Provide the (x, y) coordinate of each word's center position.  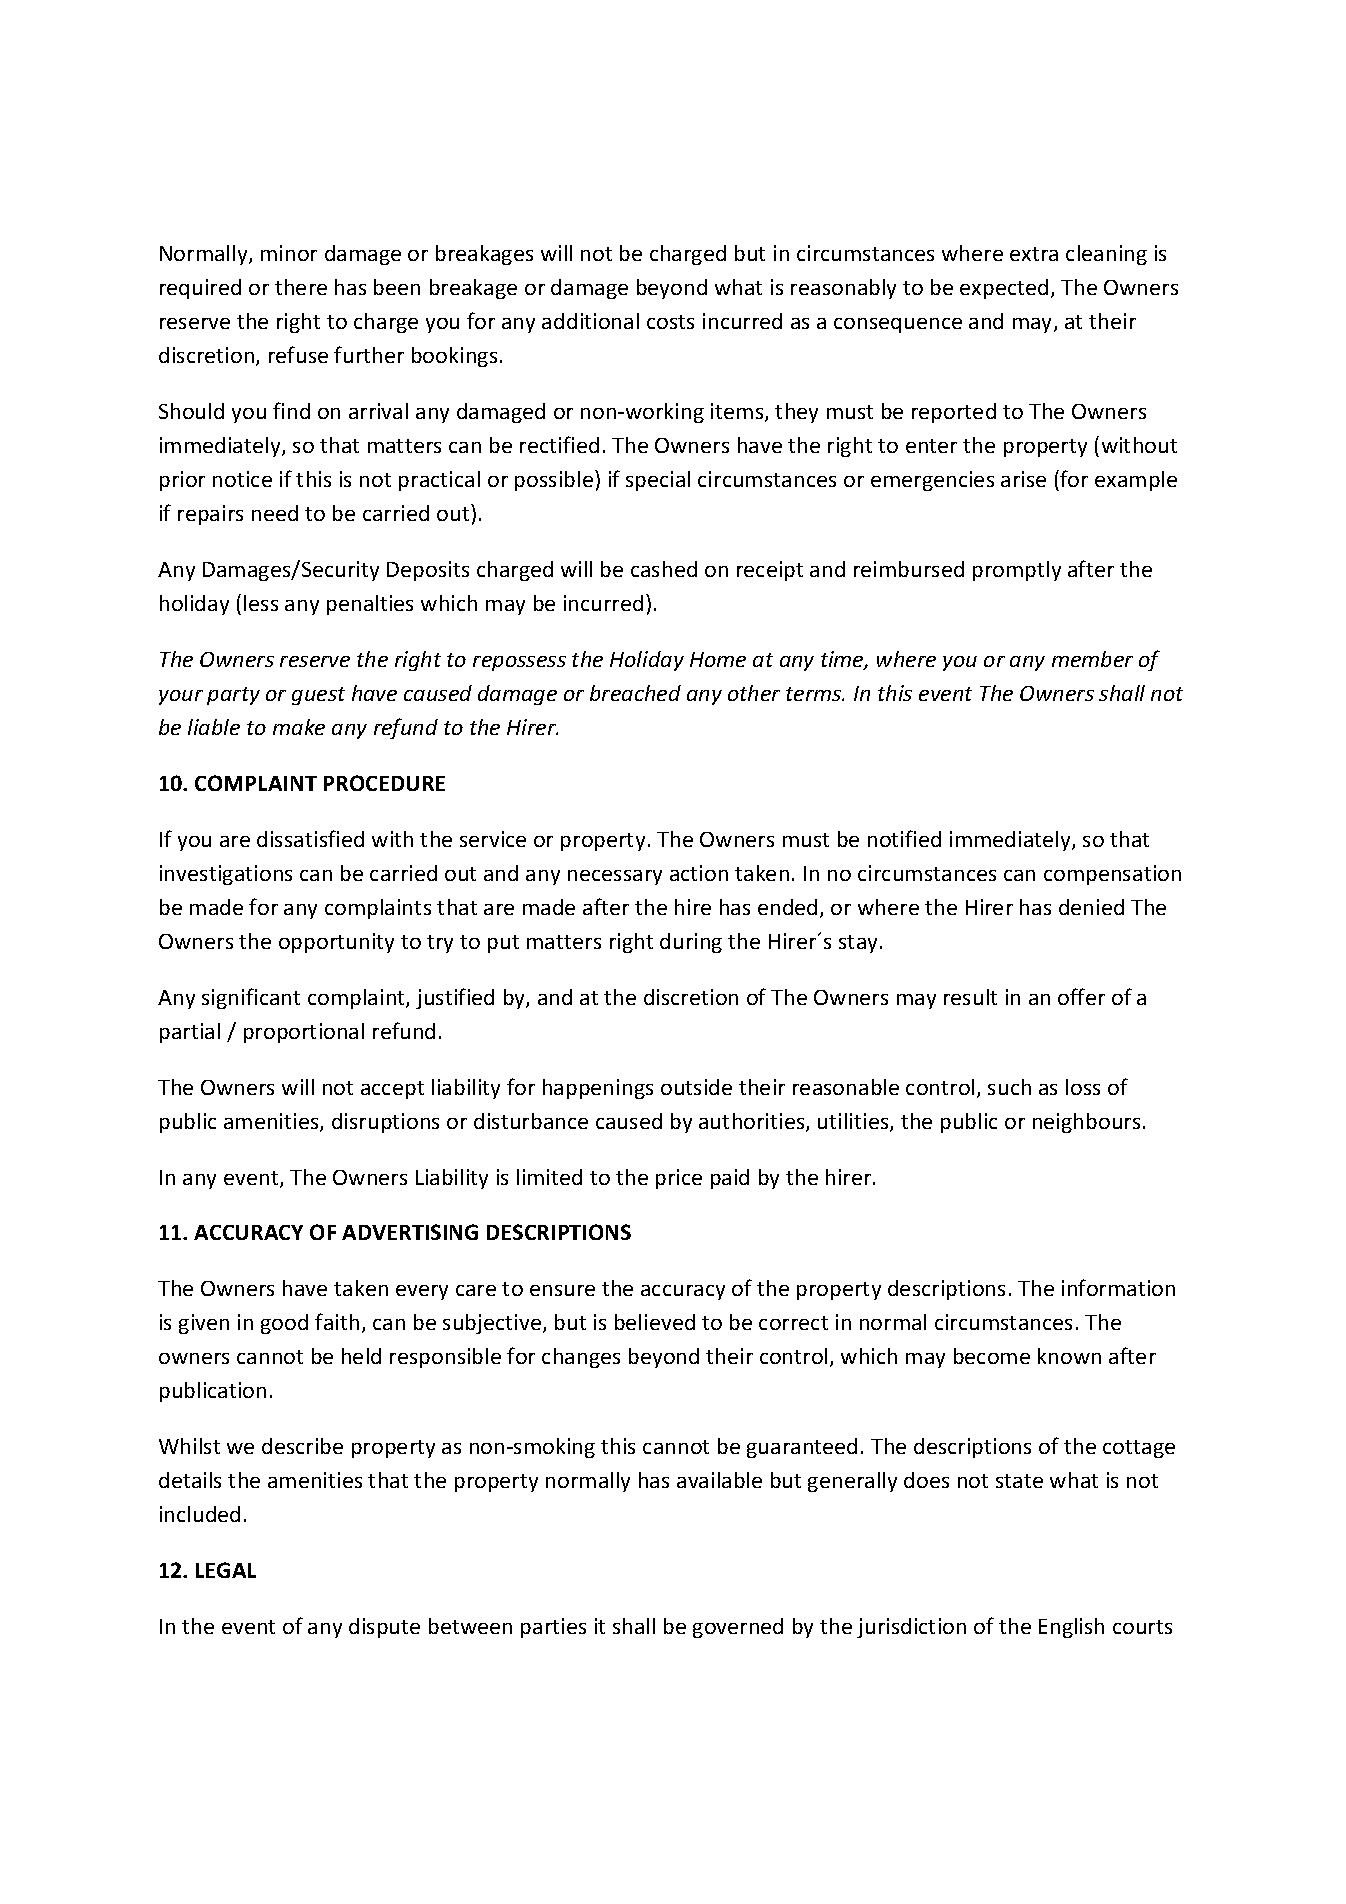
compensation (1112, 875)
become (992, 1356)
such (1009, 1087)
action (699, 873)
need (275, 513)
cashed (664, 569)
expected (1004, 289)
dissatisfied (310, 838)
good (284, 1324)
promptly (1017, 571)
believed (655, 1322)
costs (670, 322)
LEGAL (226, 1570)
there (301, 287)
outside (696, 1087)
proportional (304, 1033)
